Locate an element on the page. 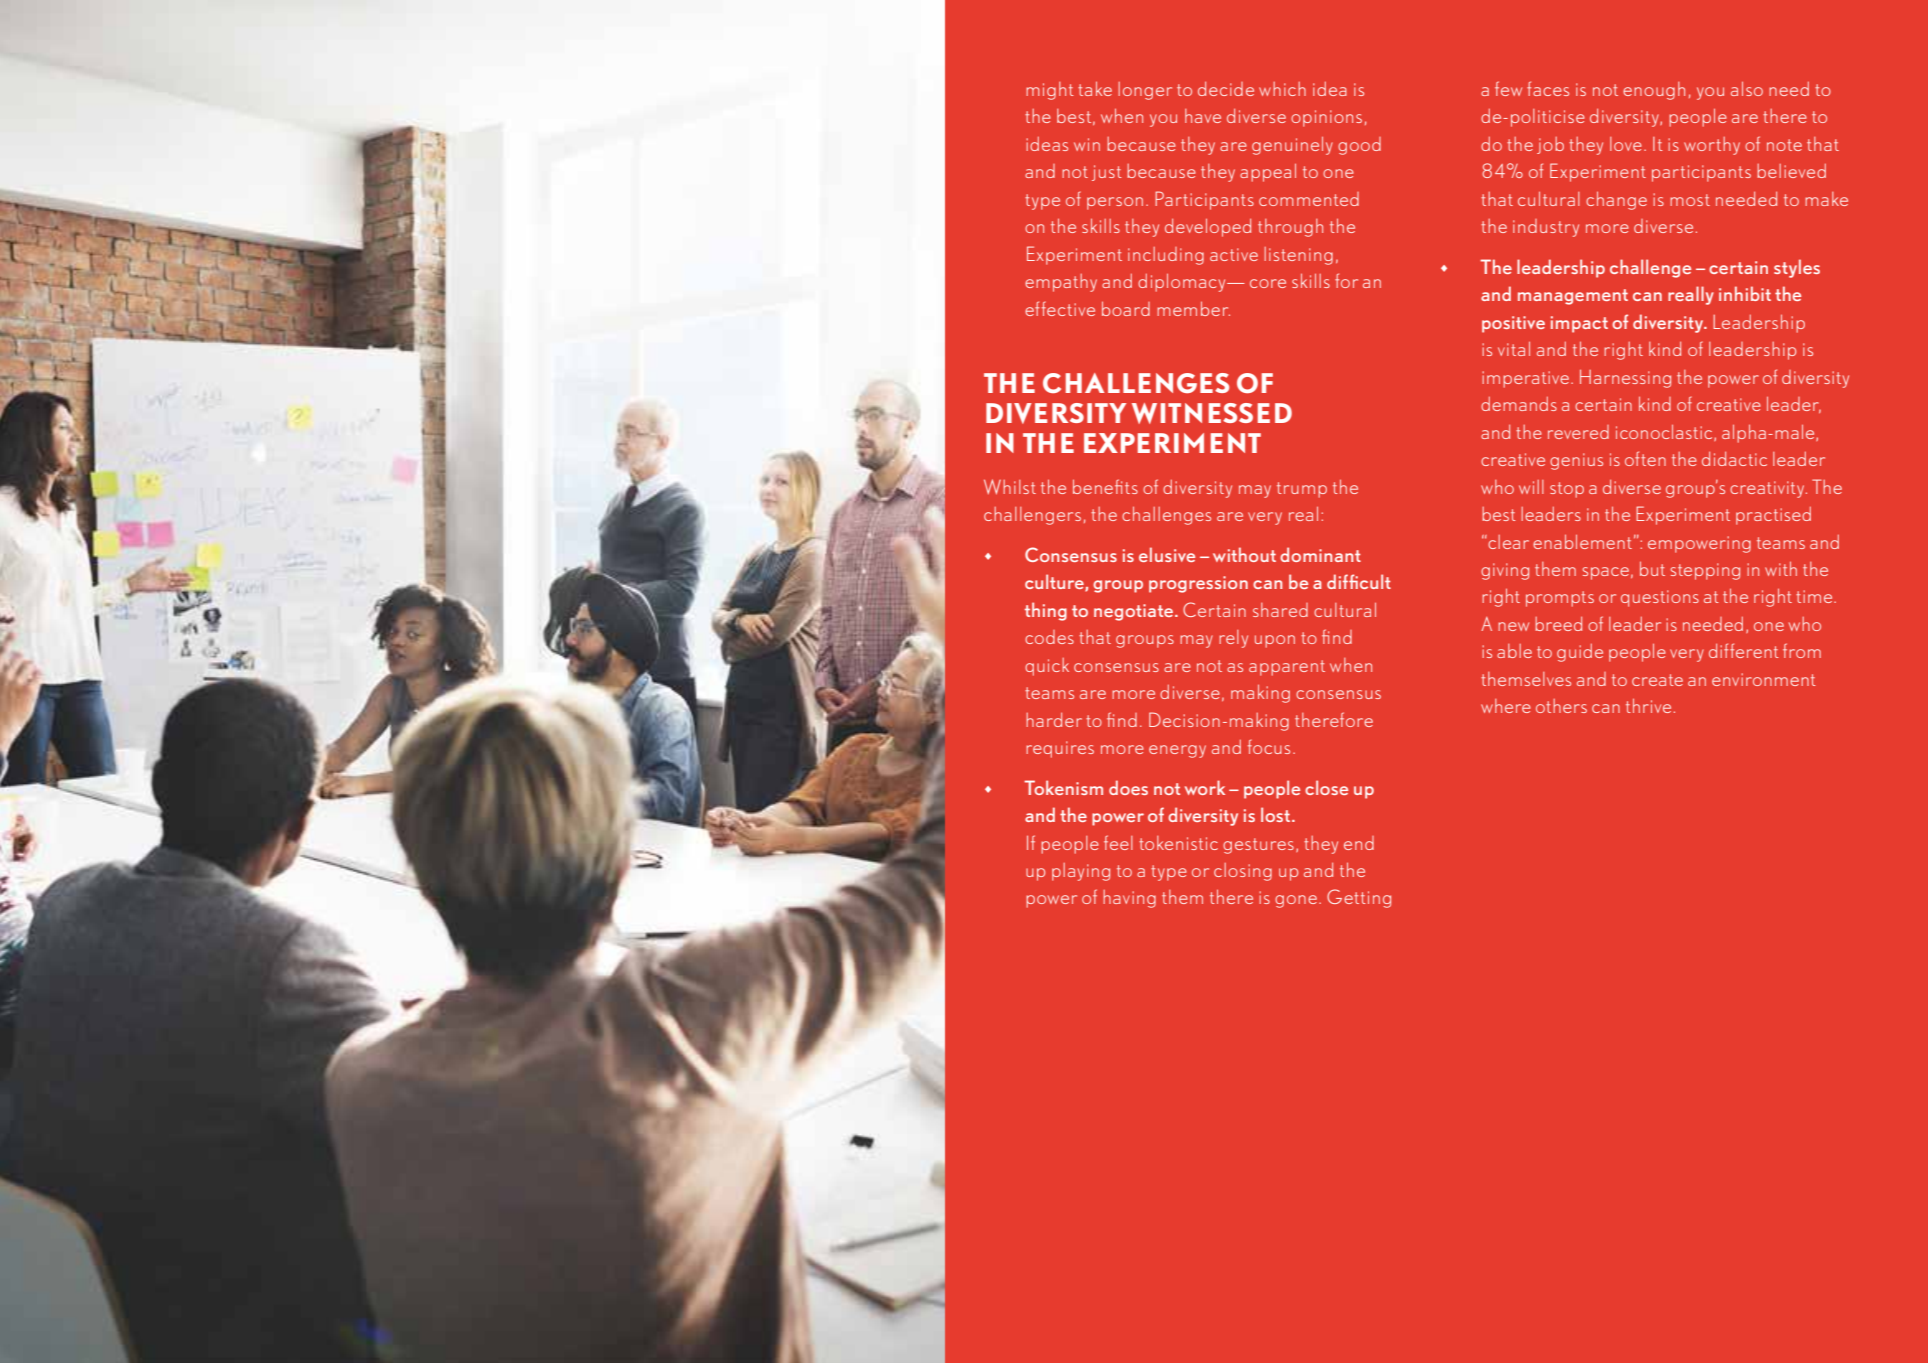 This document has width=1928, height=1363. good is located at coordinates (1359, 146).
